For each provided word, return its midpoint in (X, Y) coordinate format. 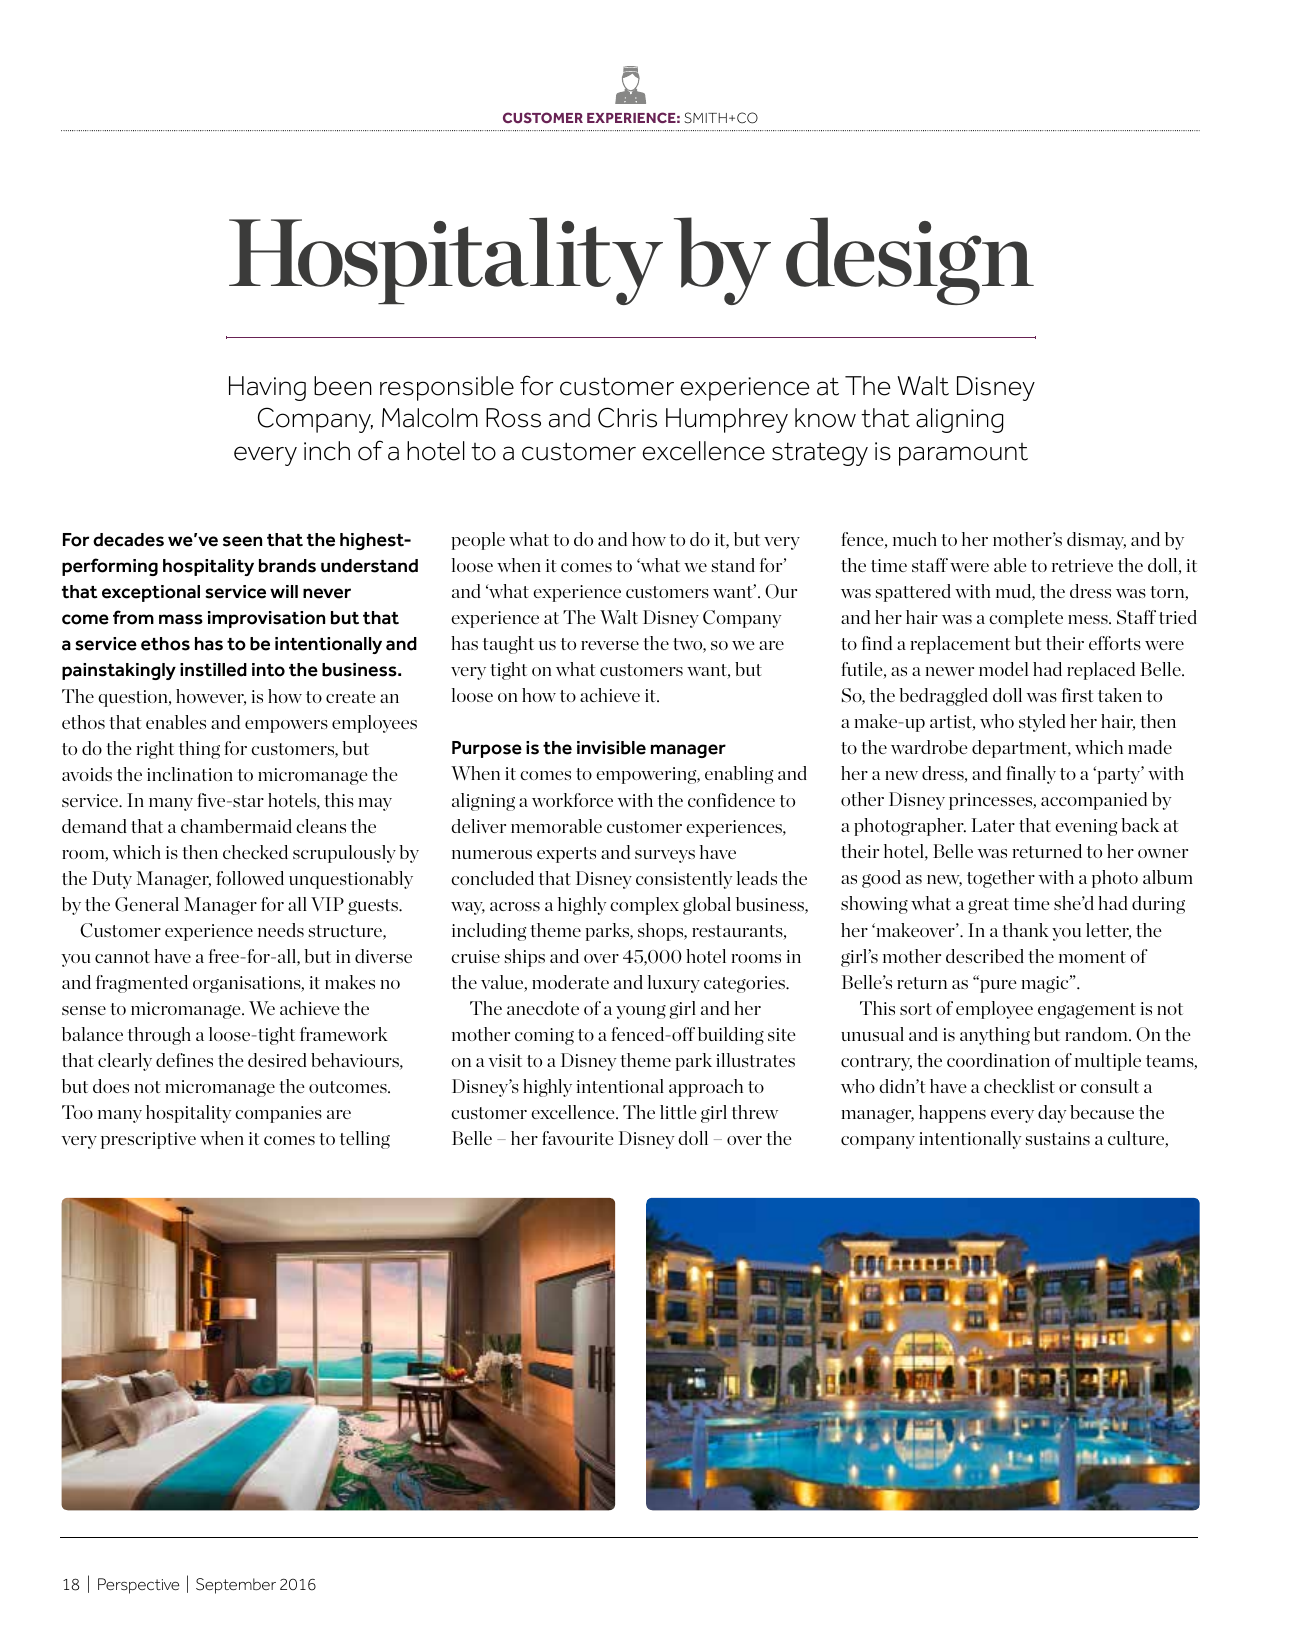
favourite (578, 1138)
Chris (627, 417)
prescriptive (148, 1140)
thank (1025, 930)
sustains (1058, 1138)
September (236, 1586)
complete (1026, 619)
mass (181, 619)
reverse (610, 645)
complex (644, 906)
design (910, 261)
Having (267, 388)
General (147, 904)
